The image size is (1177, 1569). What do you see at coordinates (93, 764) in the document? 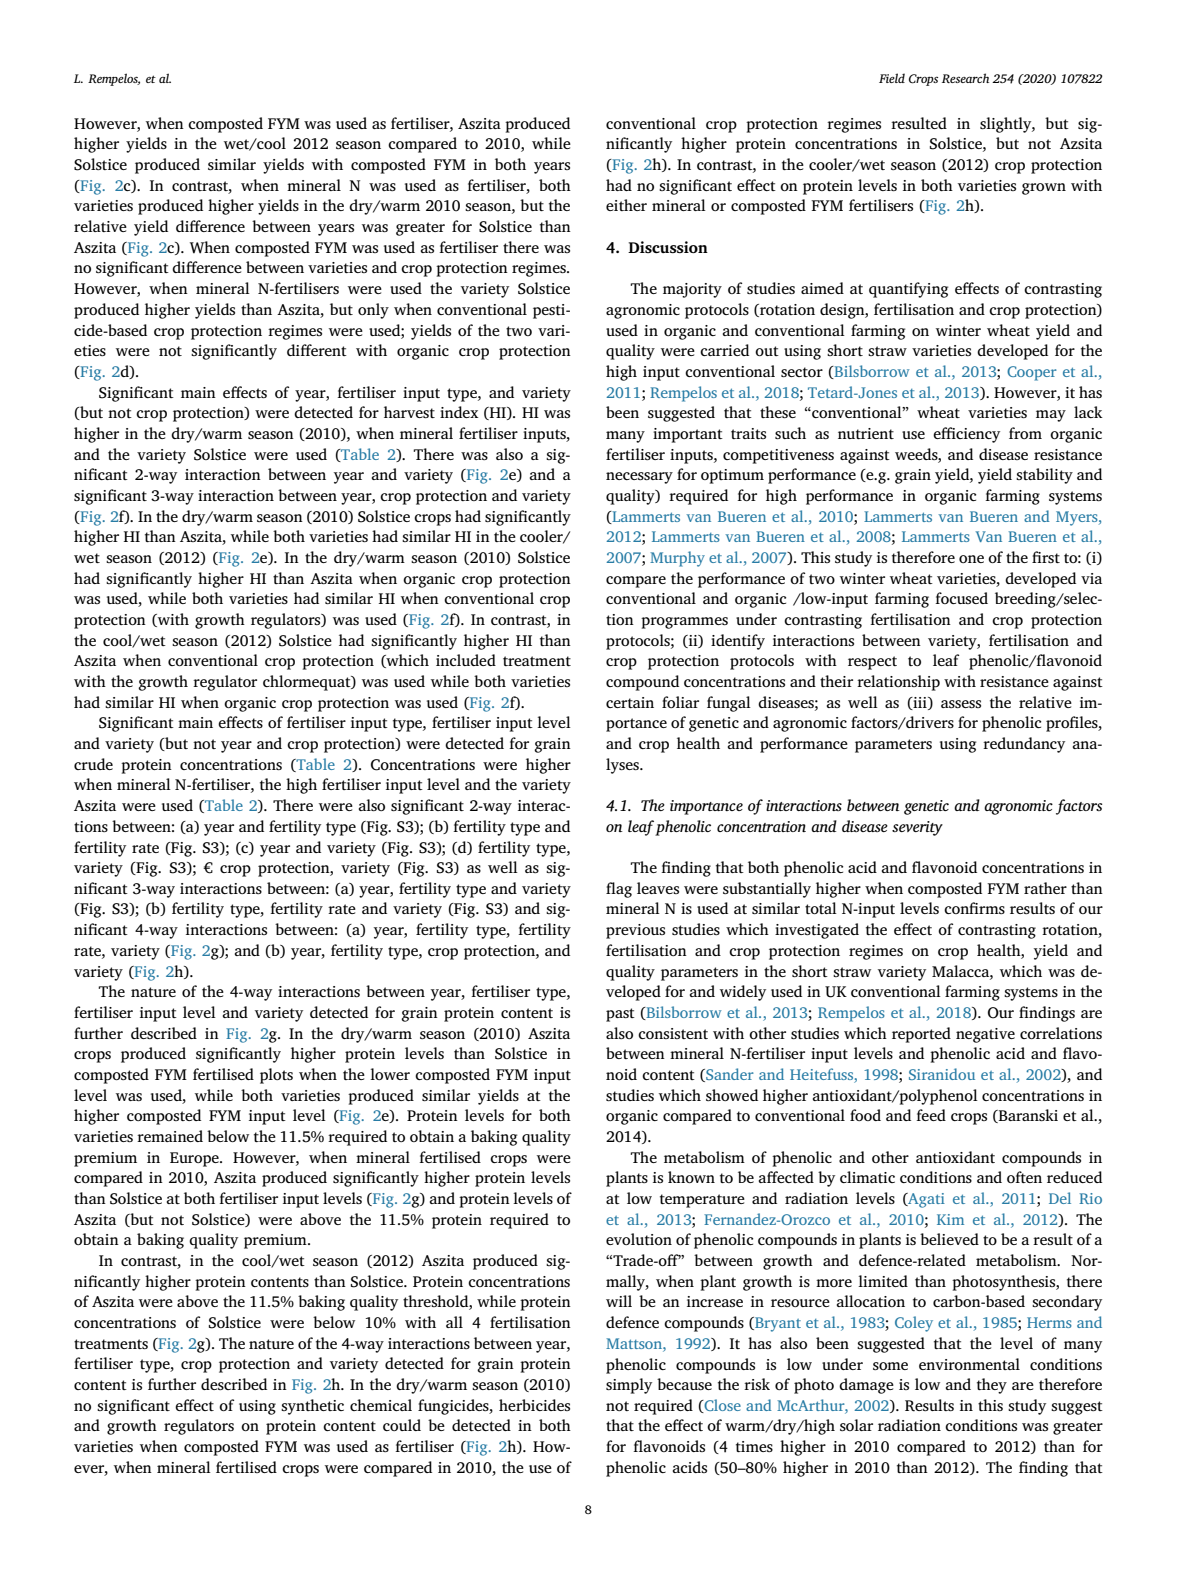
I see `crude` at bounding box center [93, 764].
